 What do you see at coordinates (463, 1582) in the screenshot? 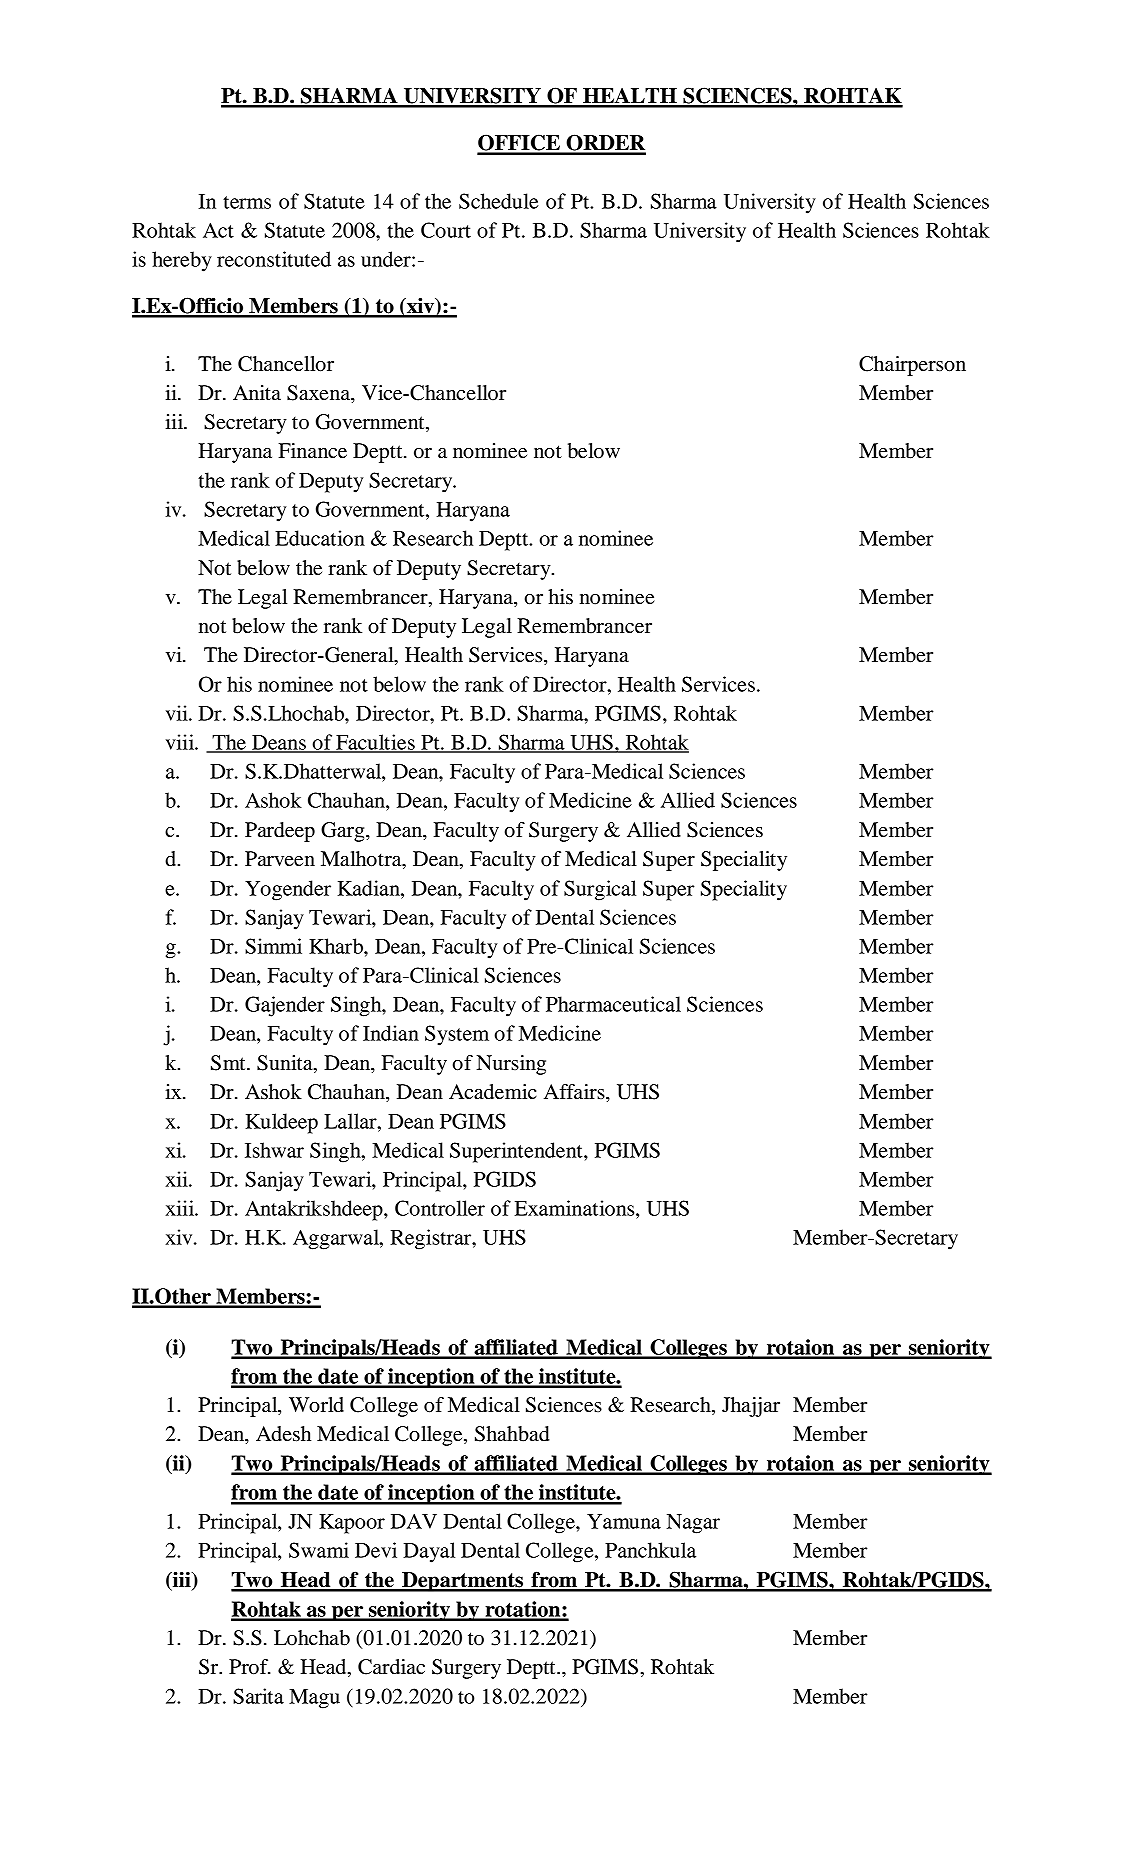
I see `Departments` at bounding box center [463, 1582].
